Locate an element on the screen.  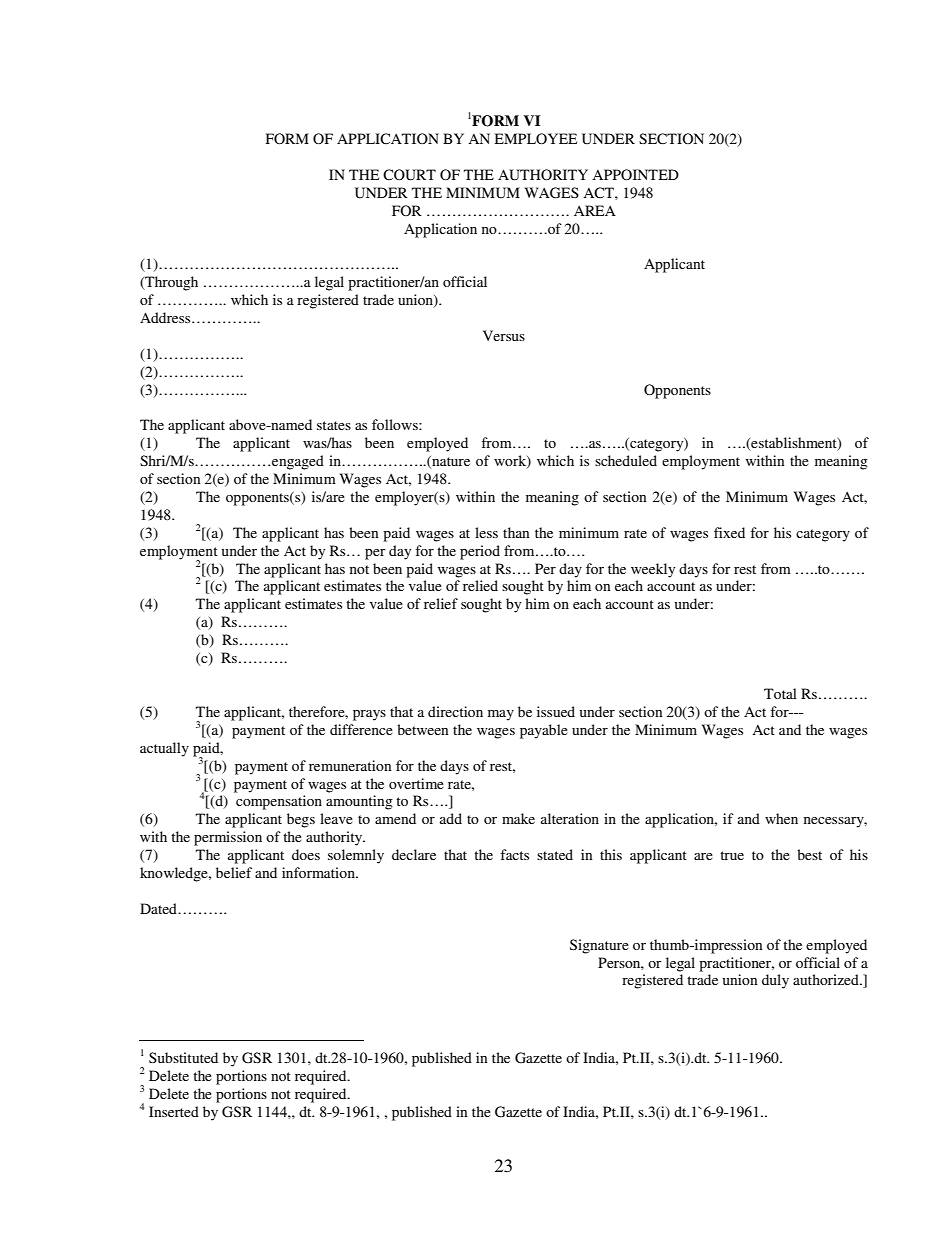
scheduled is located at coordinates (626, 460).
